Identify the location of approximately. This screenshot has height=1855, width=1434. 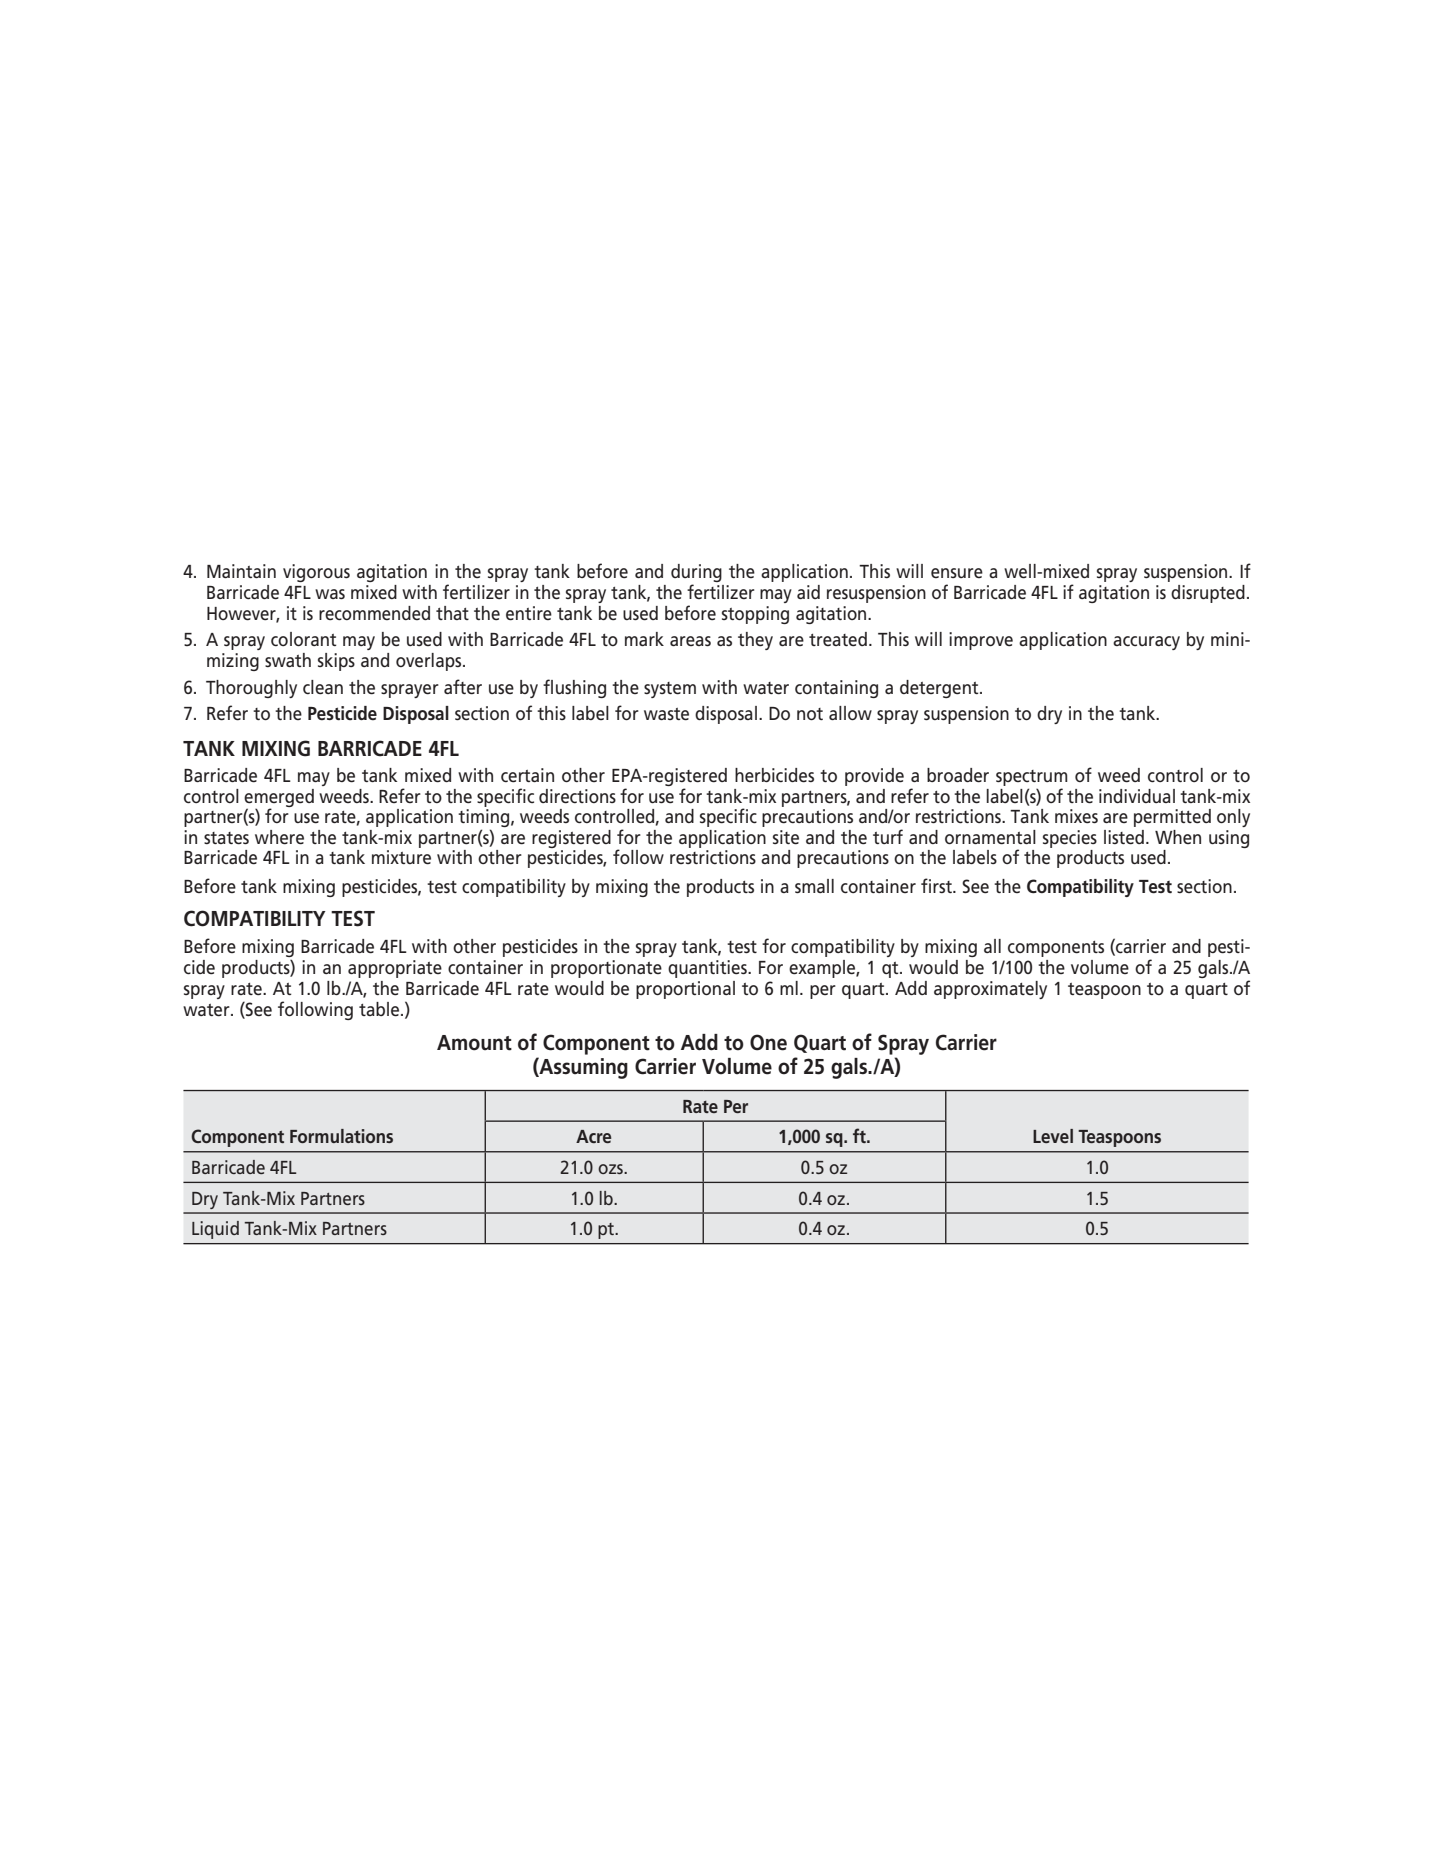
(990, 990).
